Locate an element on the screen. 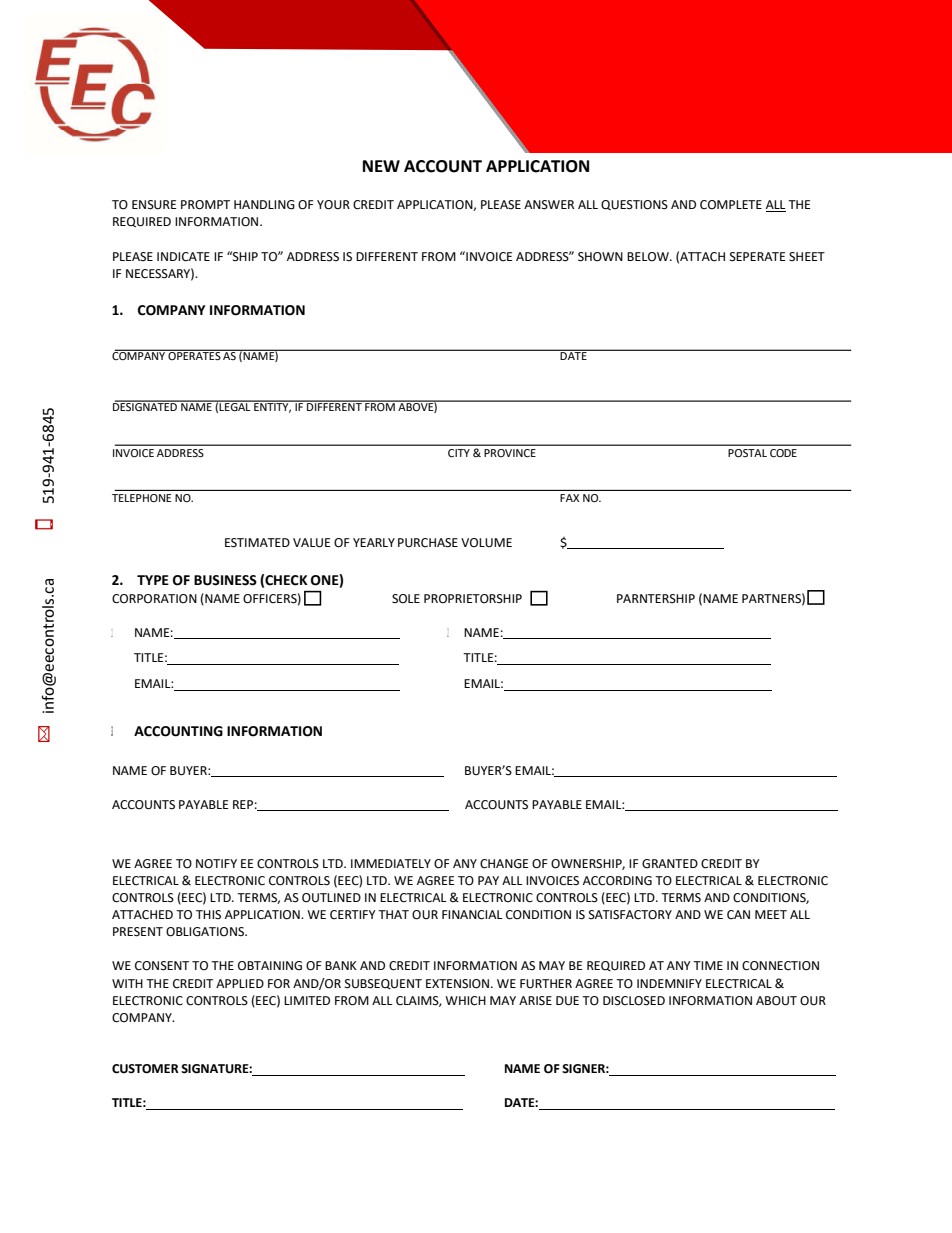 This screenshot has width=952, height=1233. TELEPHONE is located at coordinates (141, 498).
